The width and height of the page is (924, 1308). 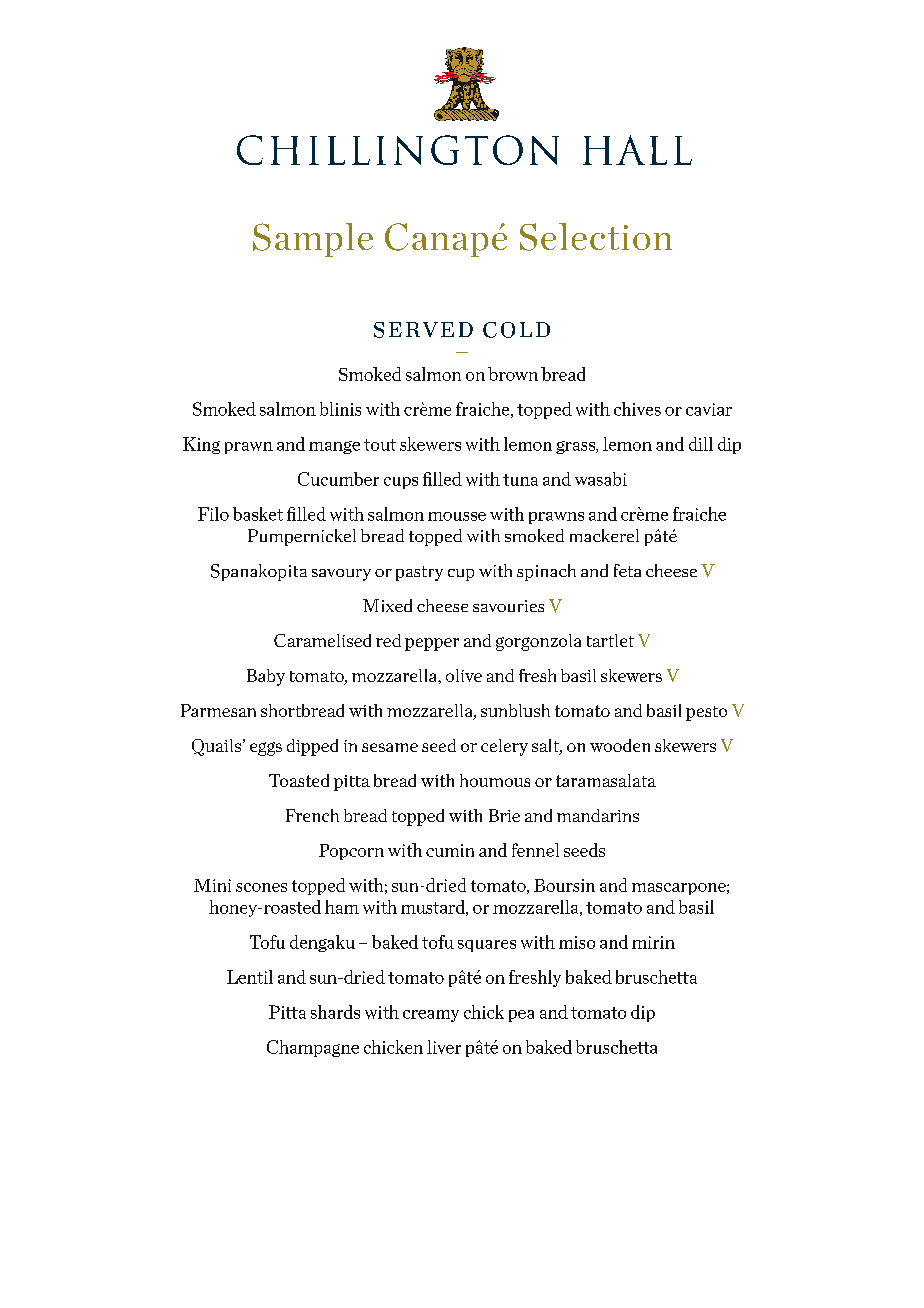 What do you see at coordinates (431, 1016) in the page?
I see `creamy` at bounding box center [431, 1016].
